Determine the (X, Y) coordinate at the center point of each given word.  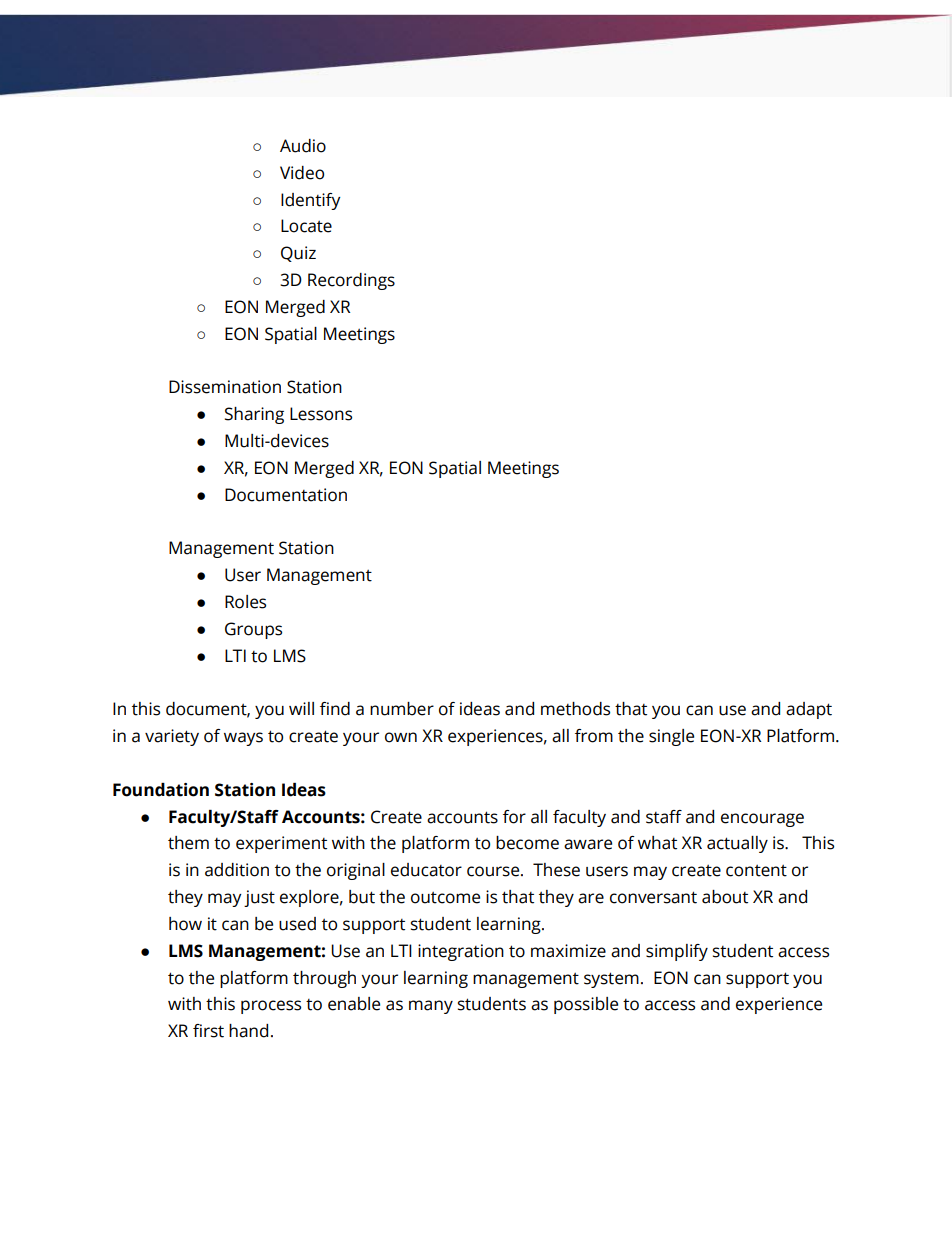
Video (302, 173)
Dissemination (225, 387)
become (527, 843)
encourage (762, 820)
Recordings (351, 281)
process (271, 1007)
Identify (311, 201)
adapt (809, 710)
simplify (677, 952)
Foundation (161, 790)
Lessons (321, 414)
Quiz (298, 254)
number (402, 709)
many (431, 1007)
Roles (245, 602)
